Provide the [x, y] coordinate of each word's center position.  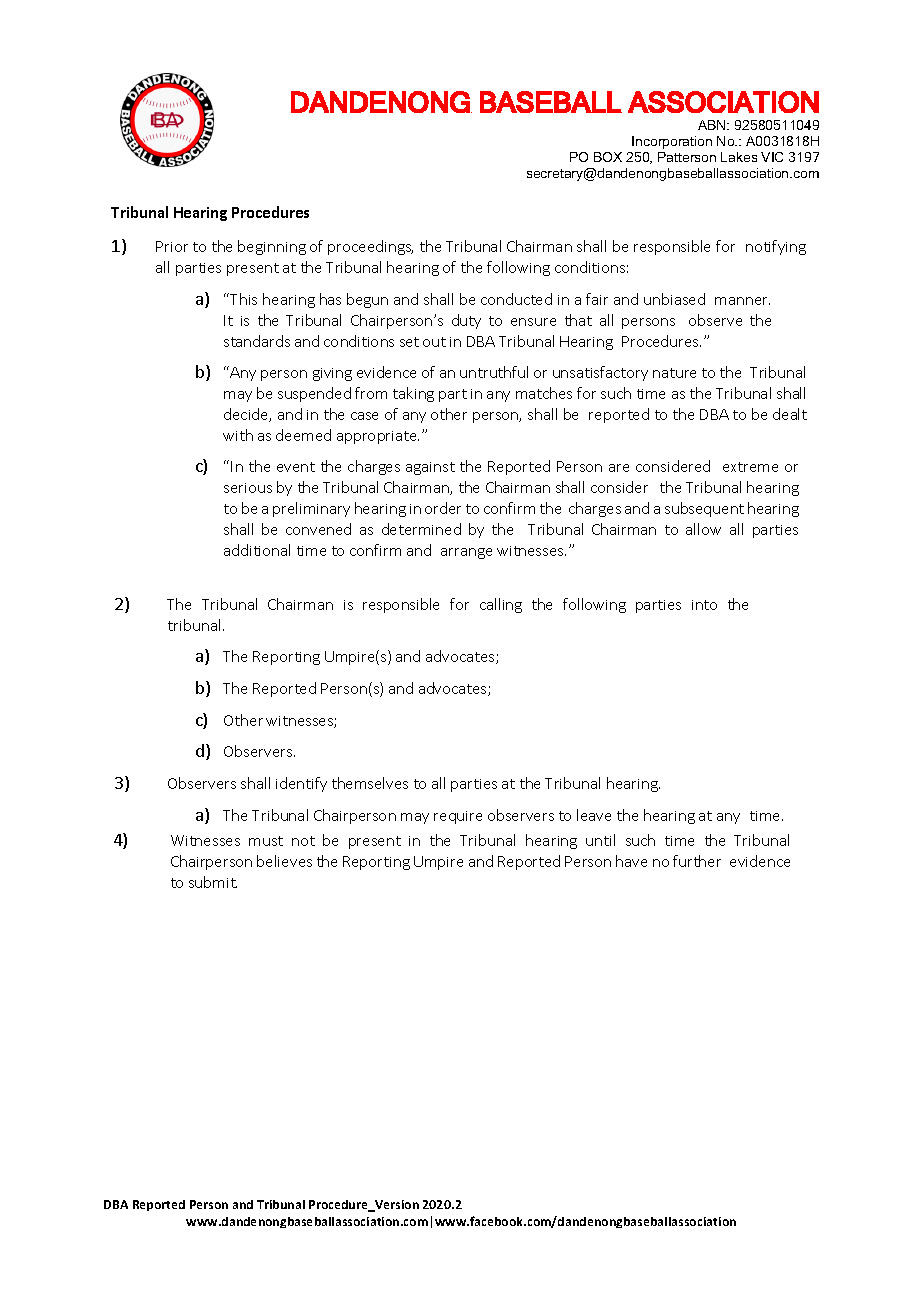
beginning [272, 247]
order [443, 508]
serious [248, 488]
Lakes [739, 157]
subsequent [704, 509]
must [266, 841]
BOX [608, 157]
